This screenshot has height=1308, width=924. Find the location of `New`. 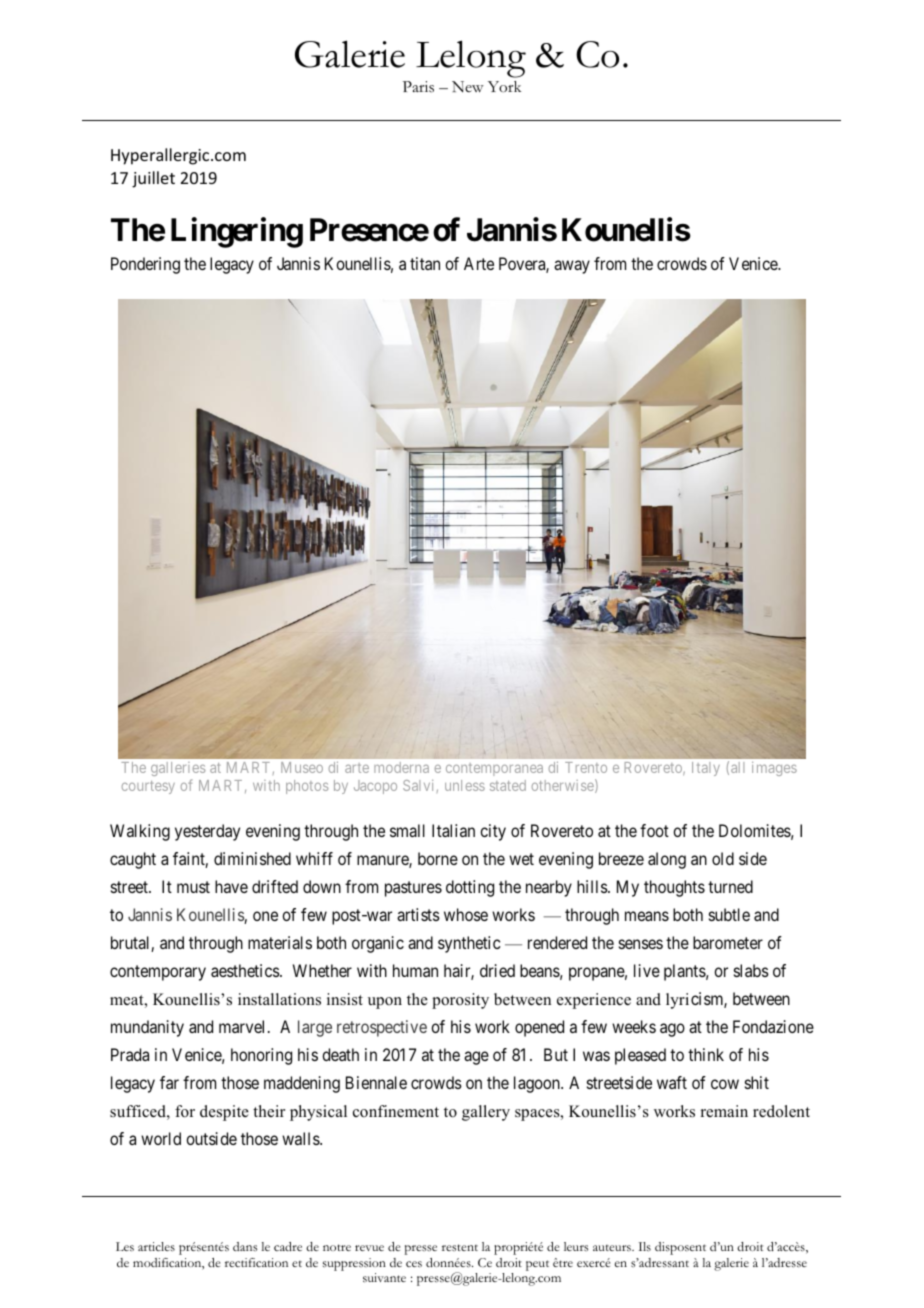

New is located at coordinates (468, 86).
